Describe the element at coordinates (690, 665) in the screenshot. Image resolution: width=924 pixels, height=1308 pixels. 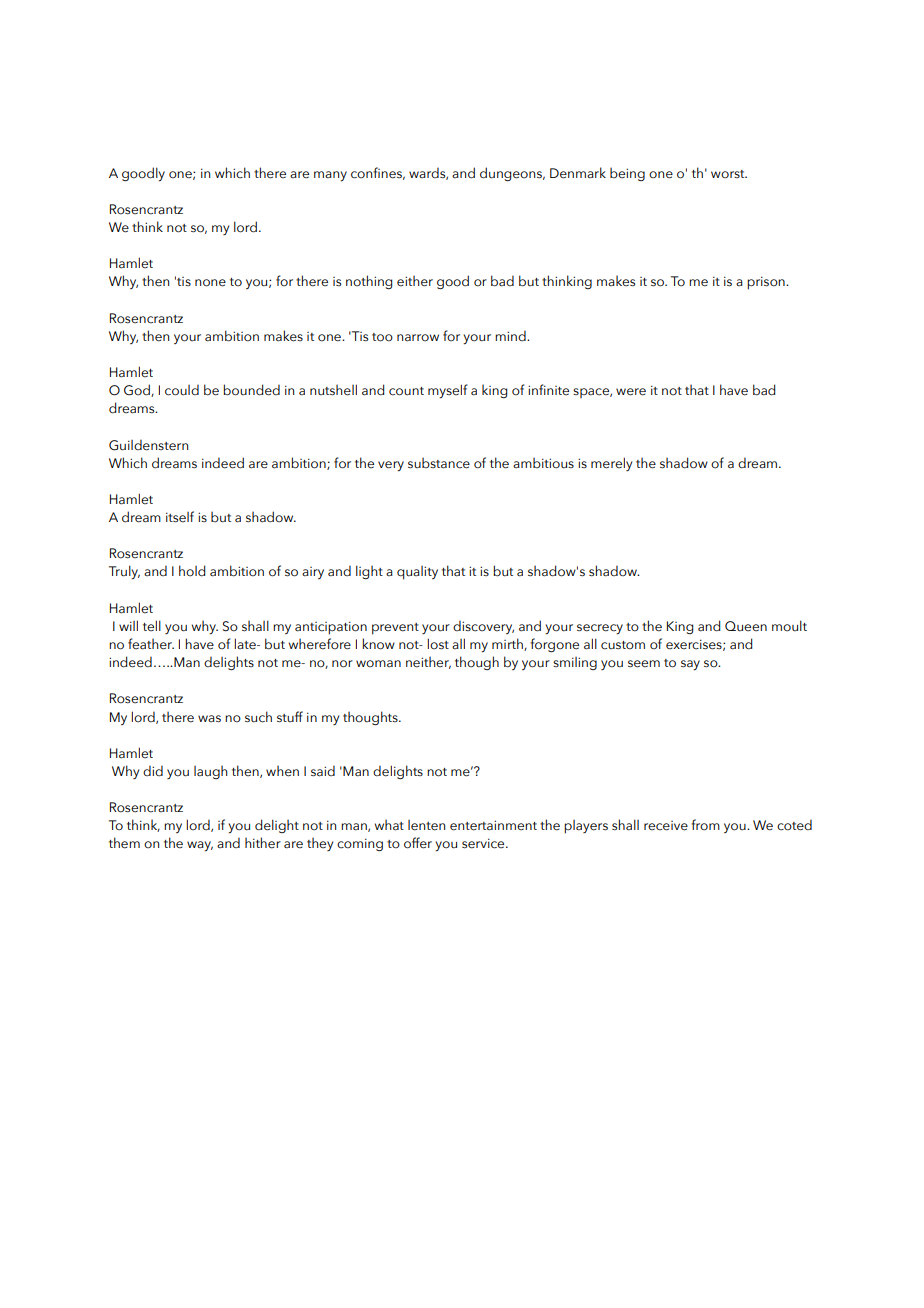
I see `say` at that location.
